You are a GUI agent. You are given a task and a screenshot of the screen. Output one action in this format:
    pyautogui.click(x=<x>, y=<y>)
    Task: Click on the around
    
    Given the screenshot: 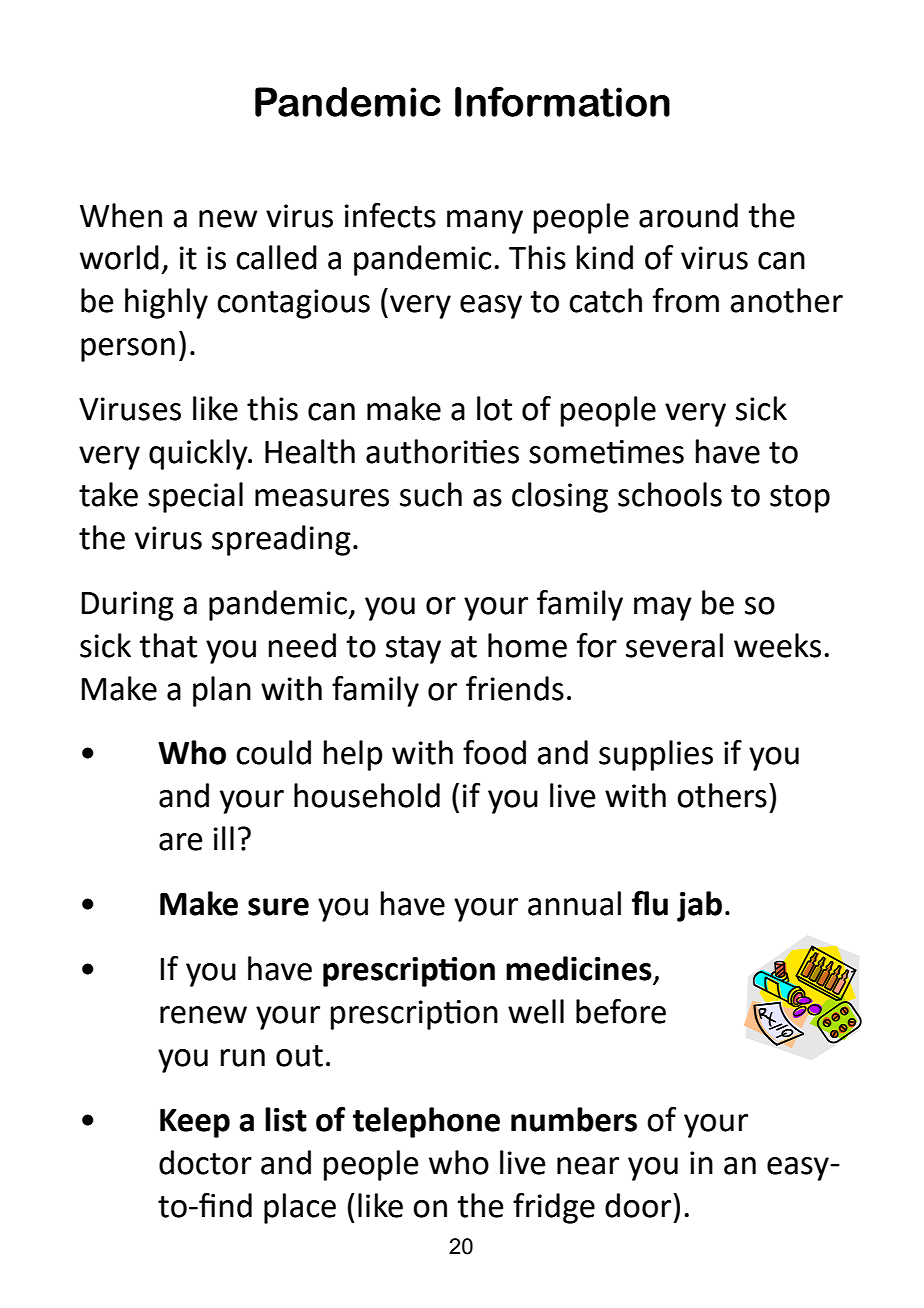 What is the action you would take?
    pyautogui.click(x=688, y=215)
